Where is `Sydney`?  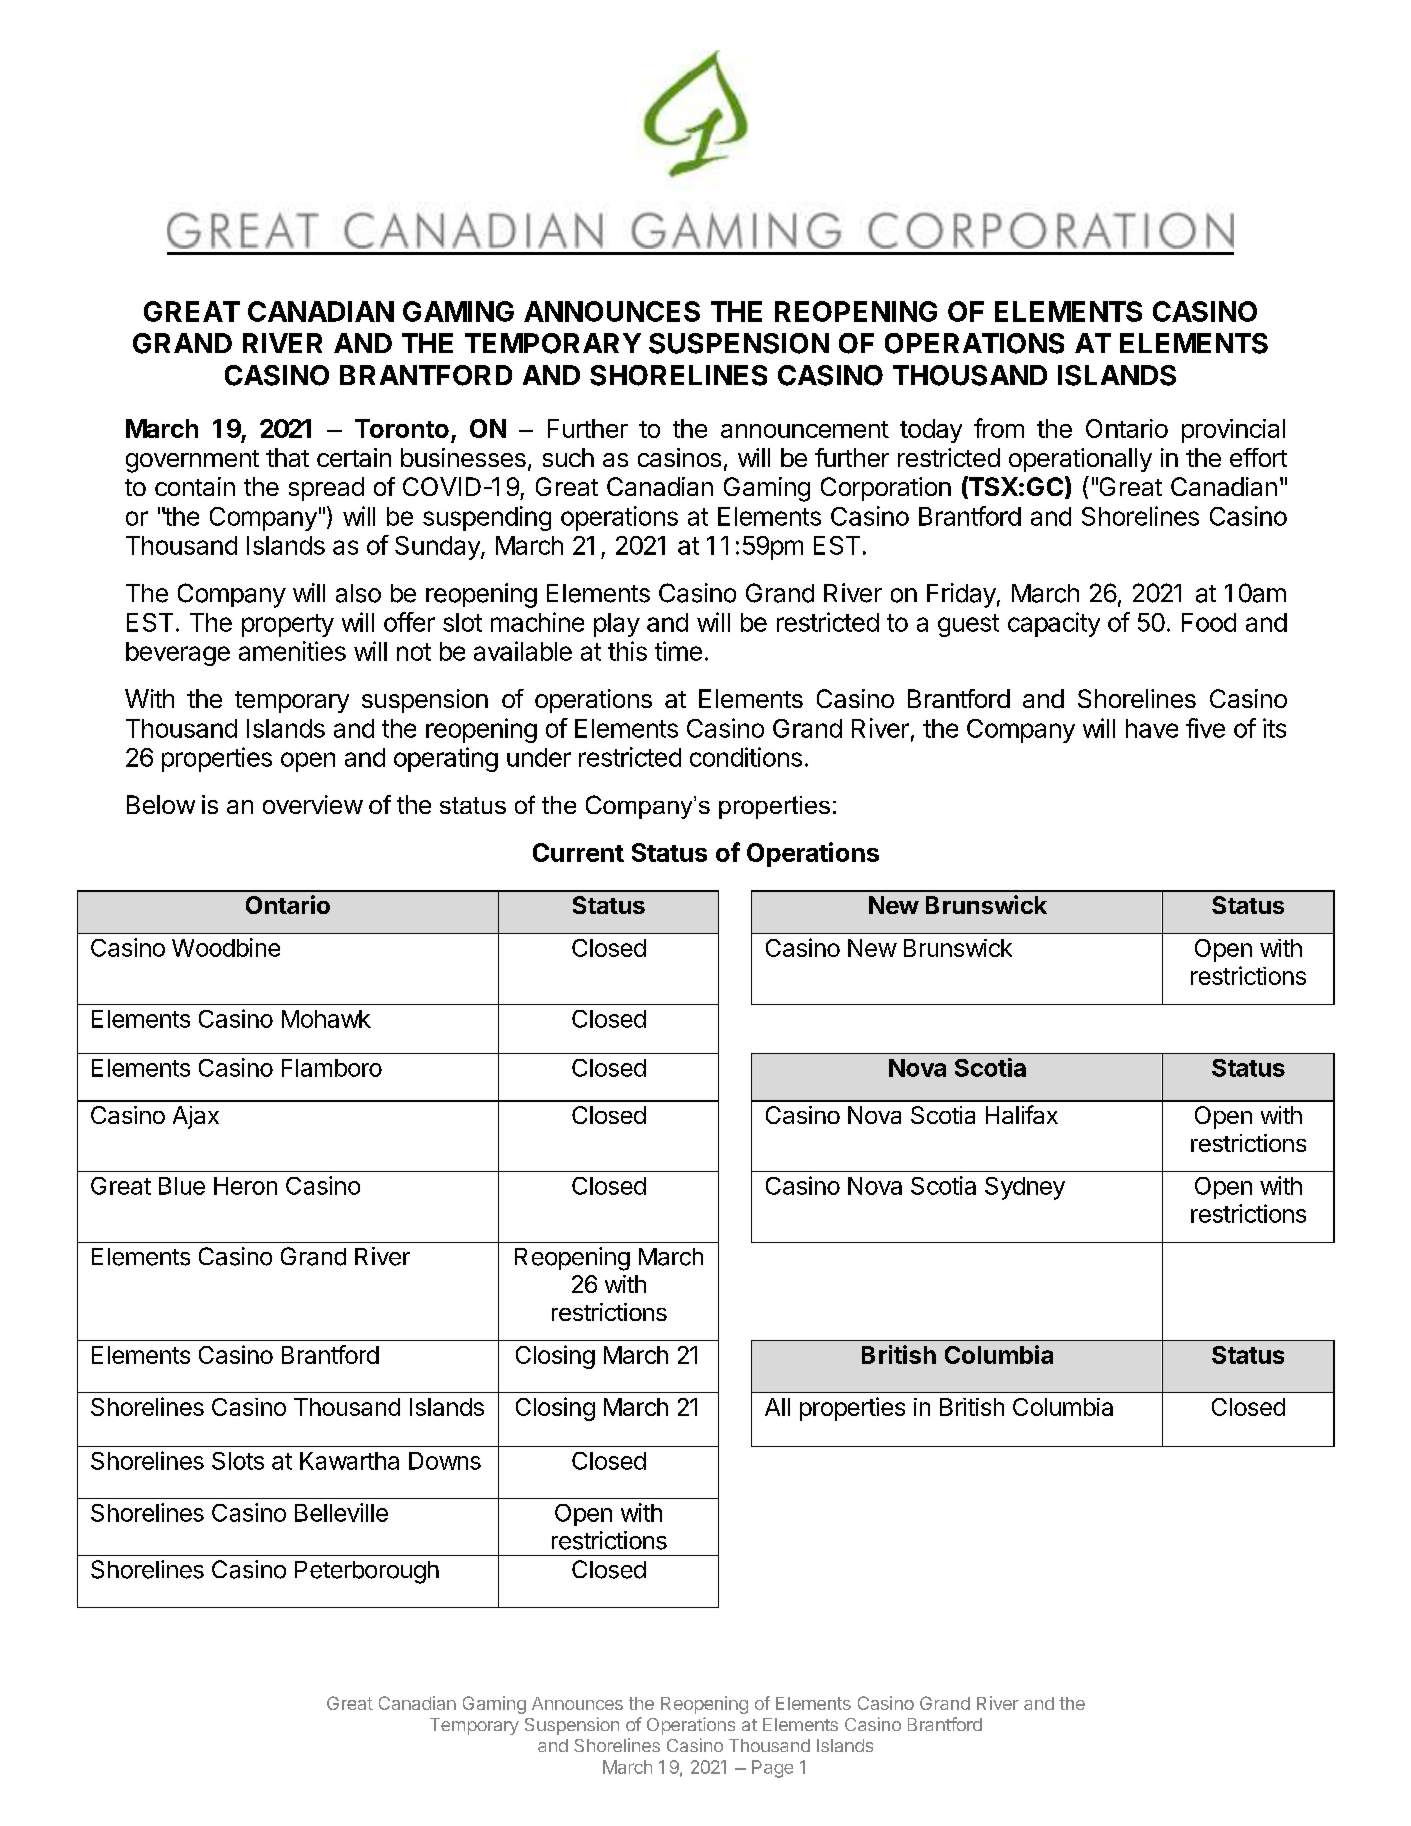 Sydney is located at coordinates (1025, 1188).
